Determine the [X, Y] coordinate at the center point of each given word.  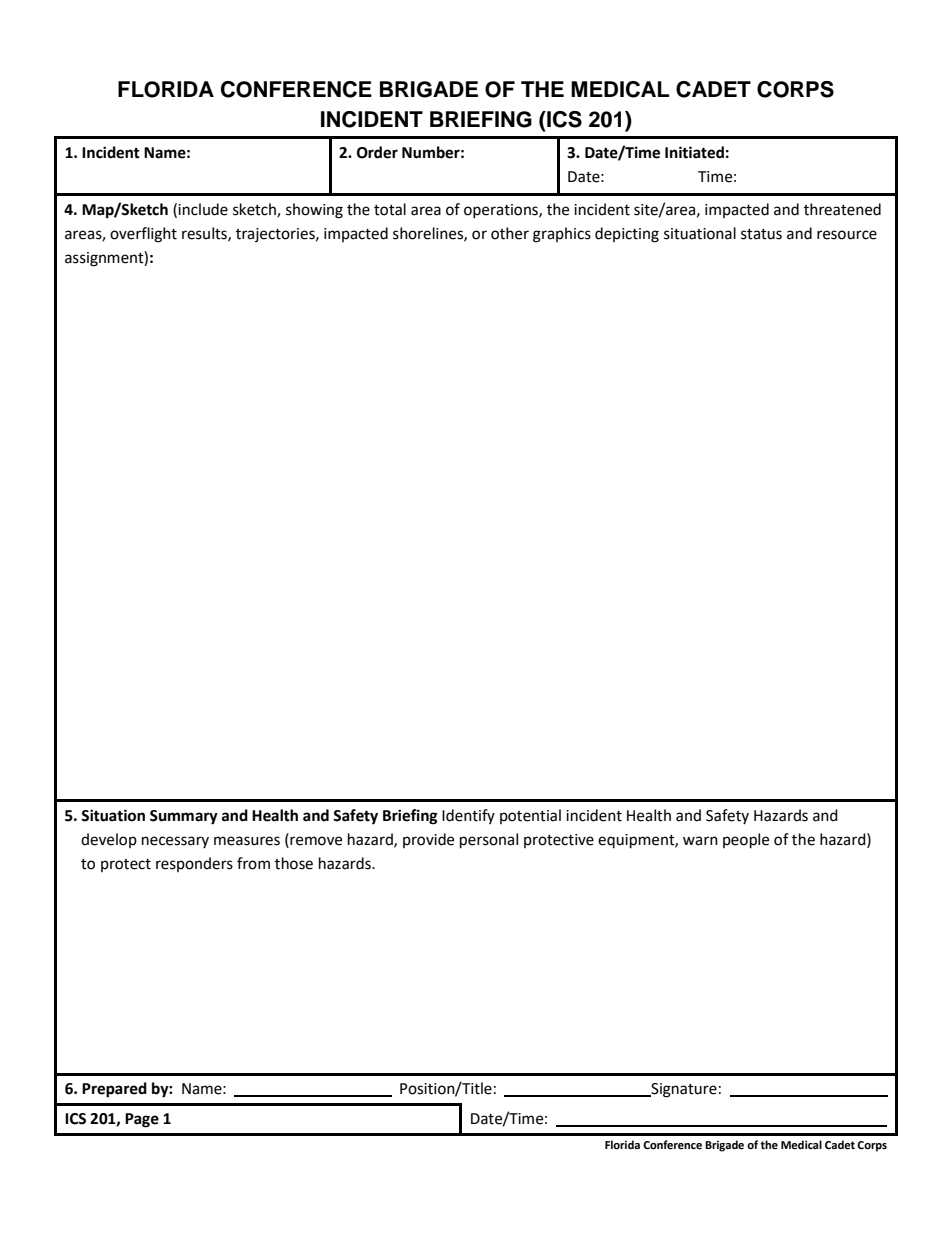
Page [142, 1120]
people [746, 841]
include [203, 209]
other [510, 233]
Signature [683, 1090]
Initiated [694, 152]
